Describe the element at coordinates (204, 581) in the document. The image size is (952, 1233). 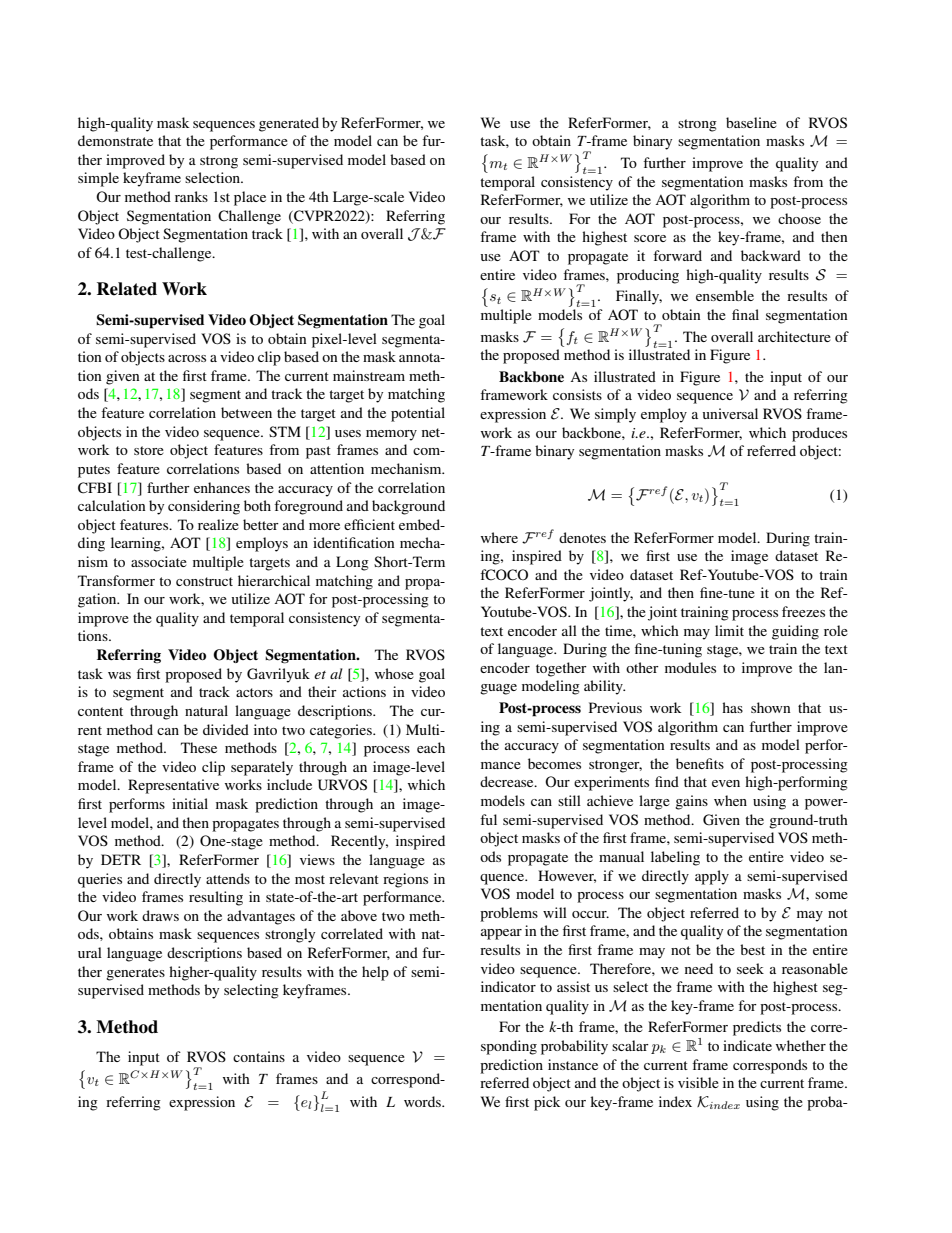
I see `construct` at that location.
